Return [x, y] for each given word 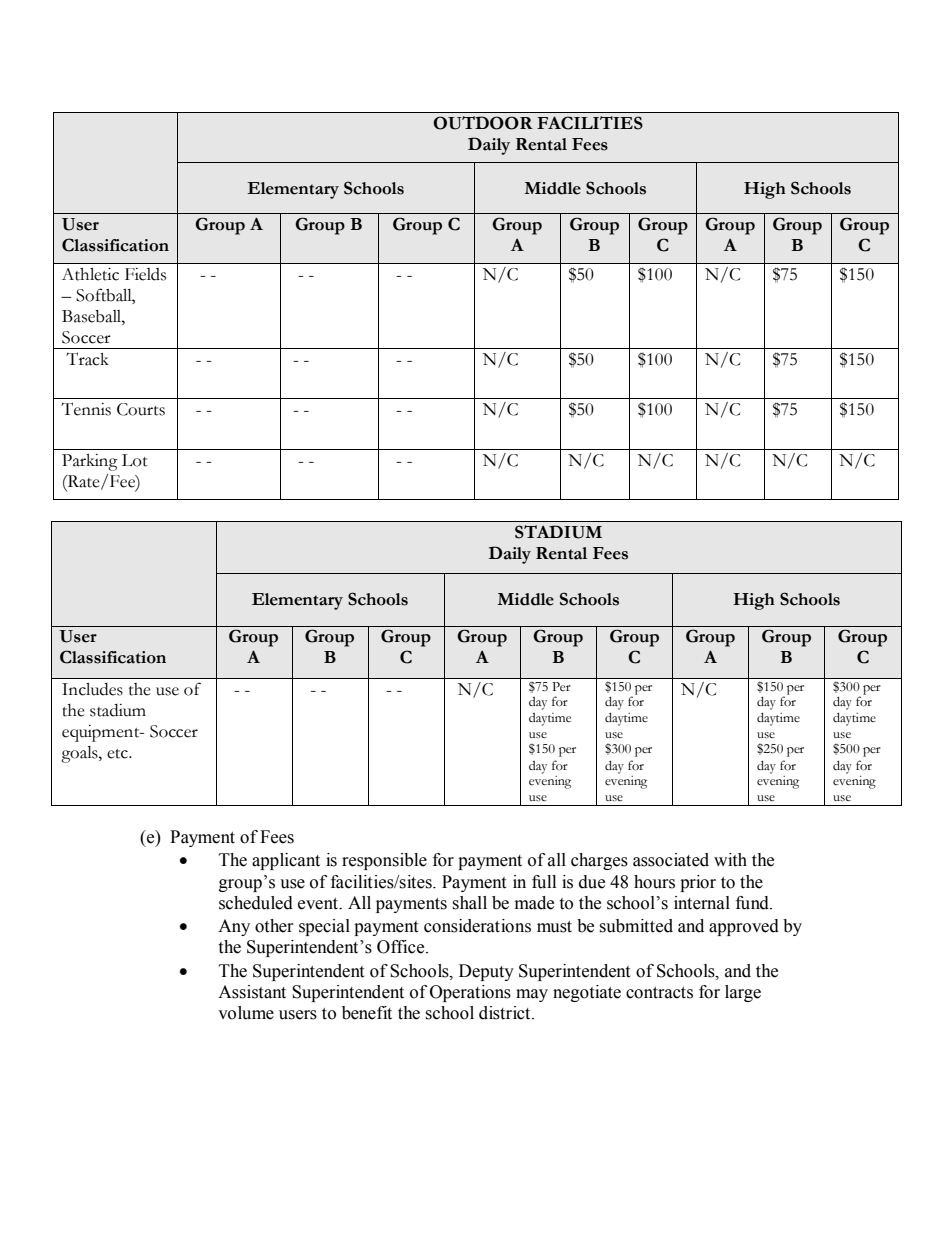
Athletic [90, 274]
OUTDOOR [483, 123]
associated [671, 860]
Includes [92, 689]
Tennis [86, 409]
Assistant [252, 992]
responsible [384, 861]
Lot [135, 460]
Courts [141, 409]
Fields [145, 274]
